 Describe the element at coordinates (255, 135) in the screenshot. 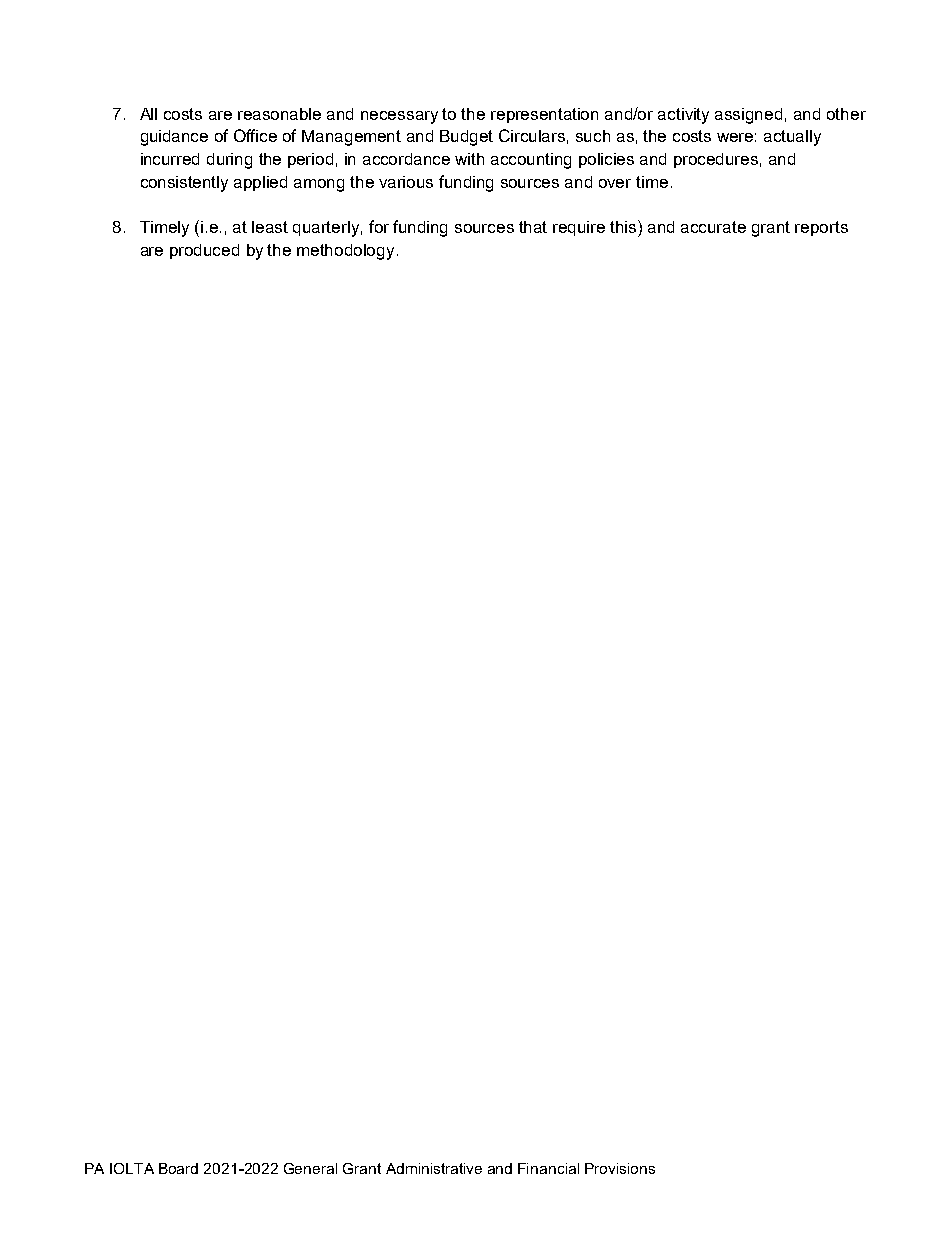

I see `Office` at that location.
